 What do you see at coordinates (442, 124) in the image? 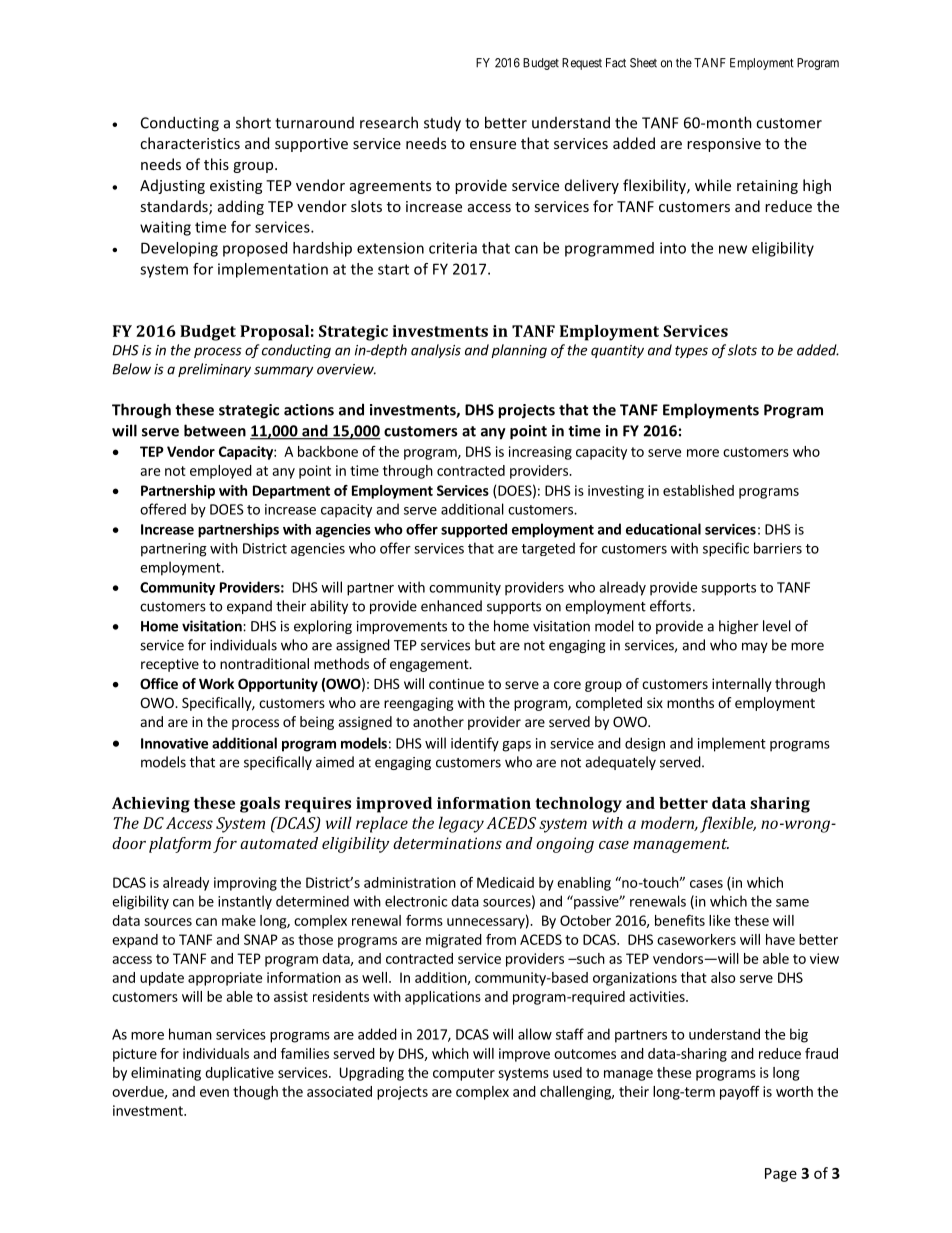
I see `study` at bounding box center [442, 124].
